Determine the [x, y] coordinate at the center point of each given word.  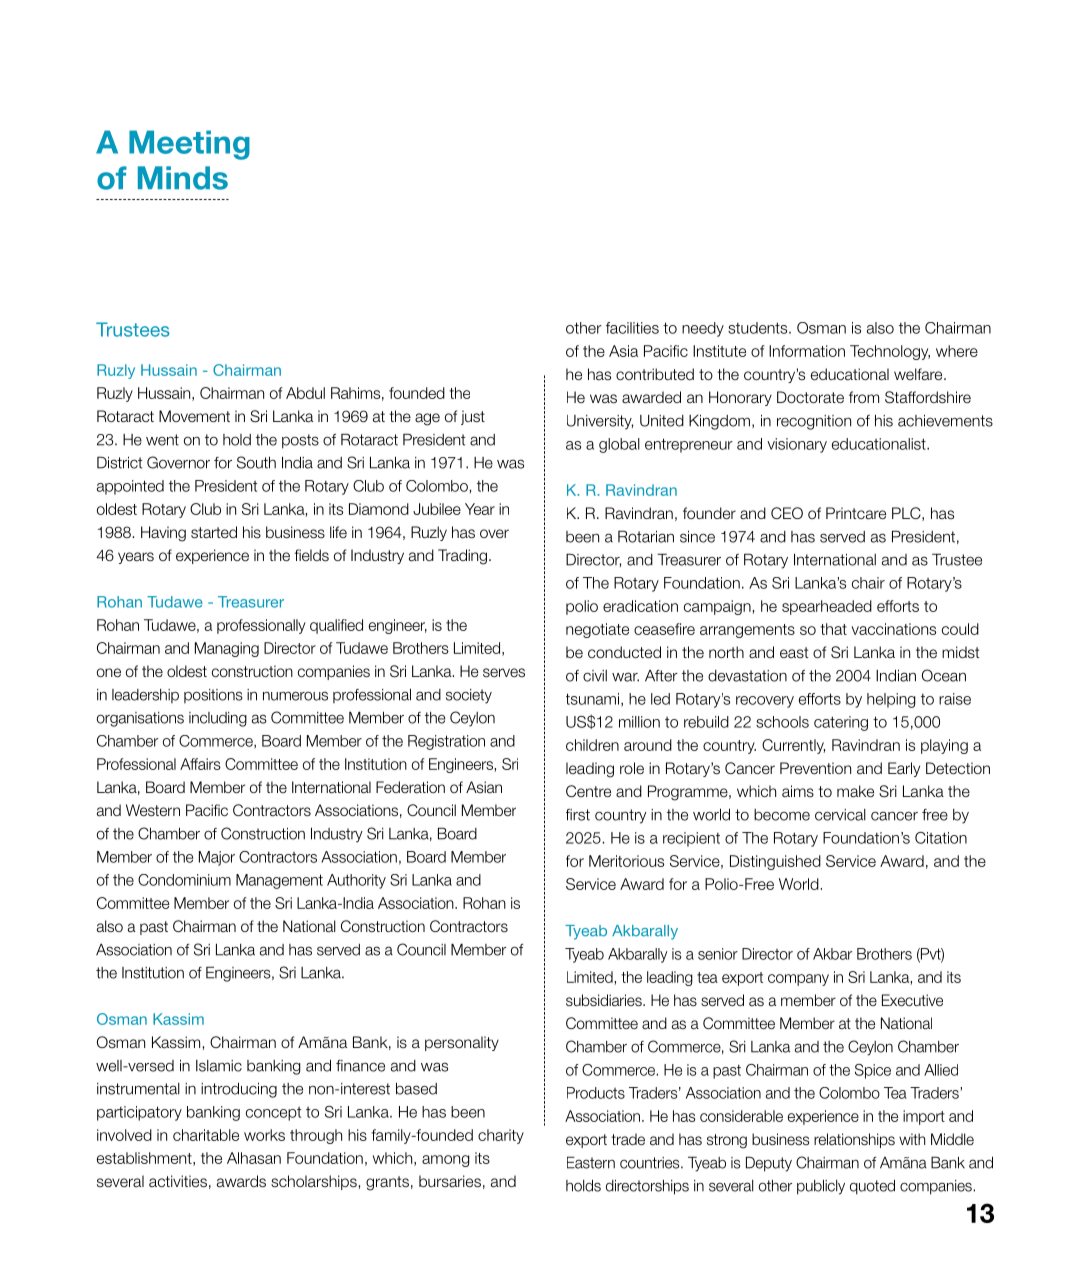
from [864, 397]
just [473, 417]
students [759, 328]
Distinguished [775, 862]
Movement [194, 416]
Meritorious [626, 861]
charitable [206, 1135]
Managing [227, 649]
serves [504, 673]
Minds [183, 178]
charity [501, 1136]
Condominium [184, 880]
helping [891, 700]
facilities [632, 328]
